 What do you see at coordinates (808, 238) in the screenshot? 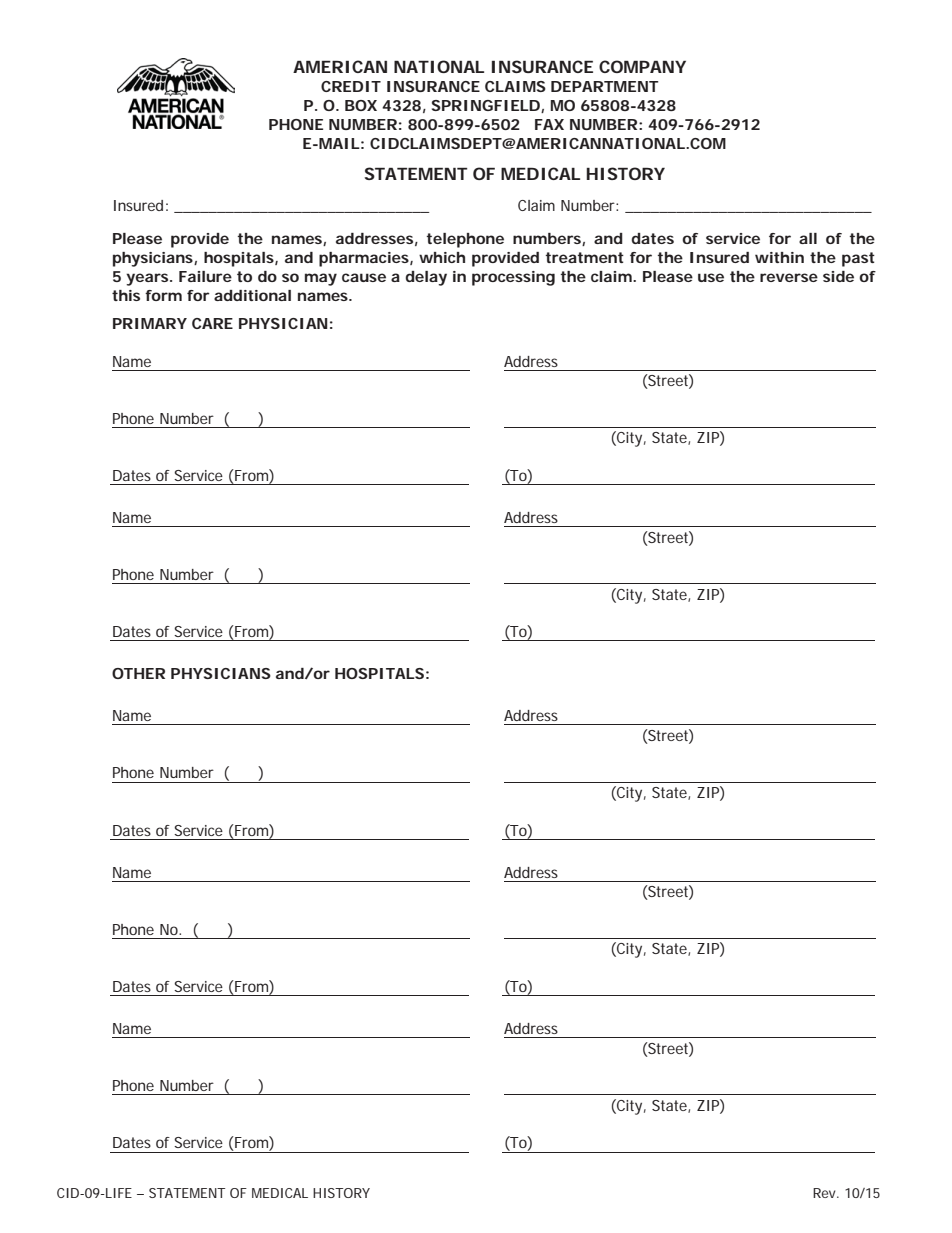
I see `all` at bounding box center [808, 238].
